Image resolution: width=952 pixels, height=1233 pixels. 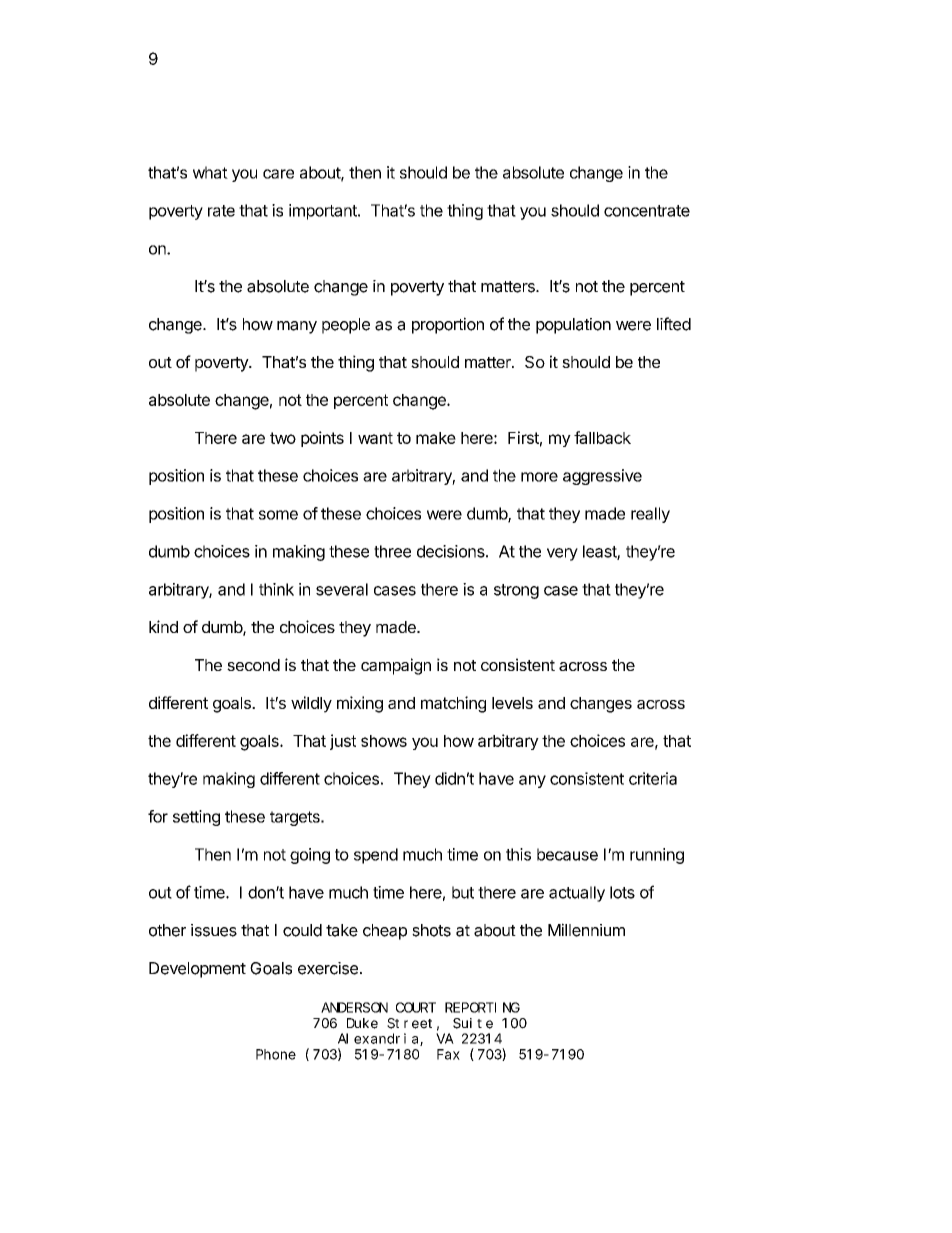 I want to click on campaign, so click(x=396, y=666).
